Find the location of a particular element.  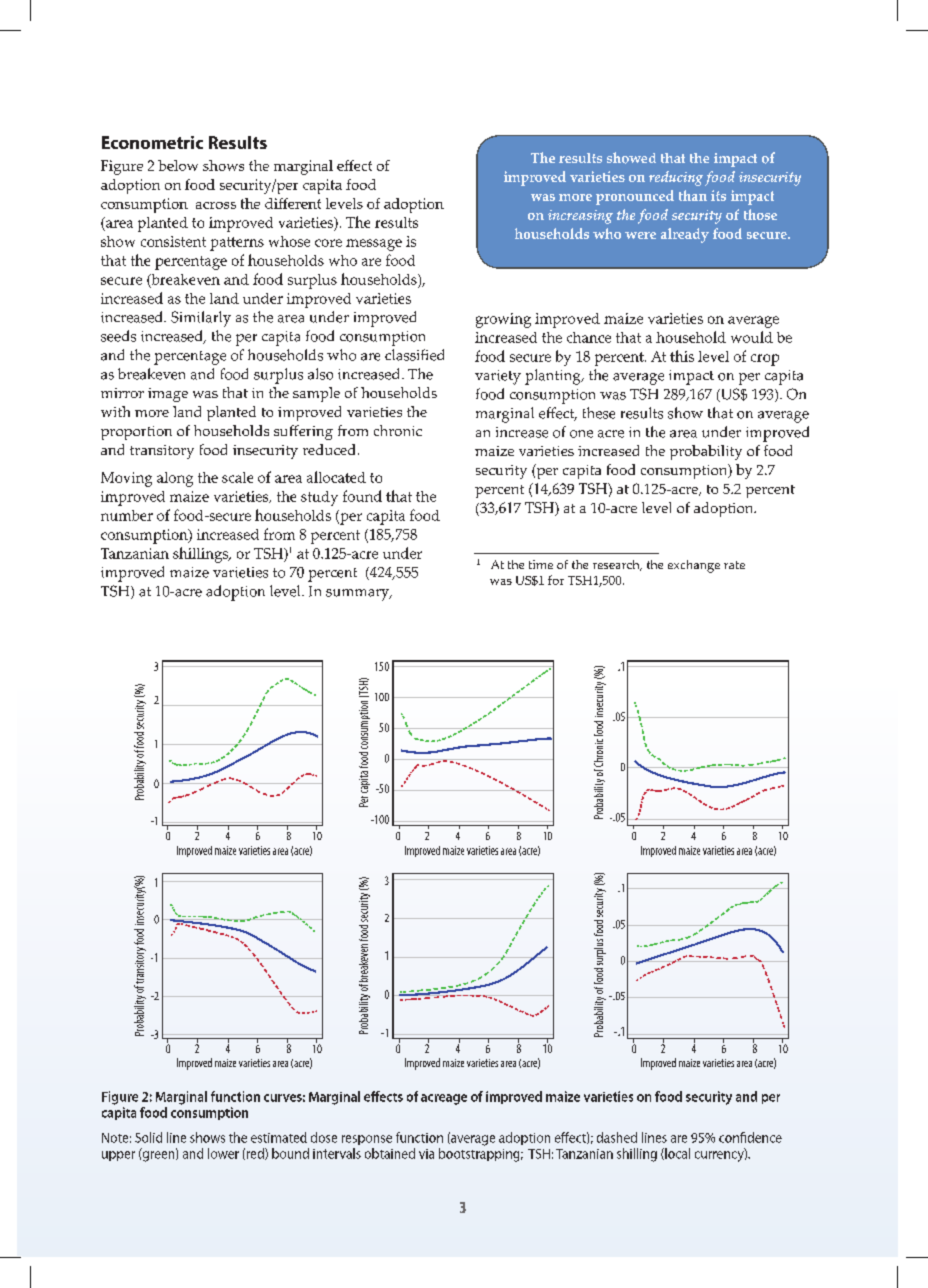

below is located at coordinates (178, 165).
